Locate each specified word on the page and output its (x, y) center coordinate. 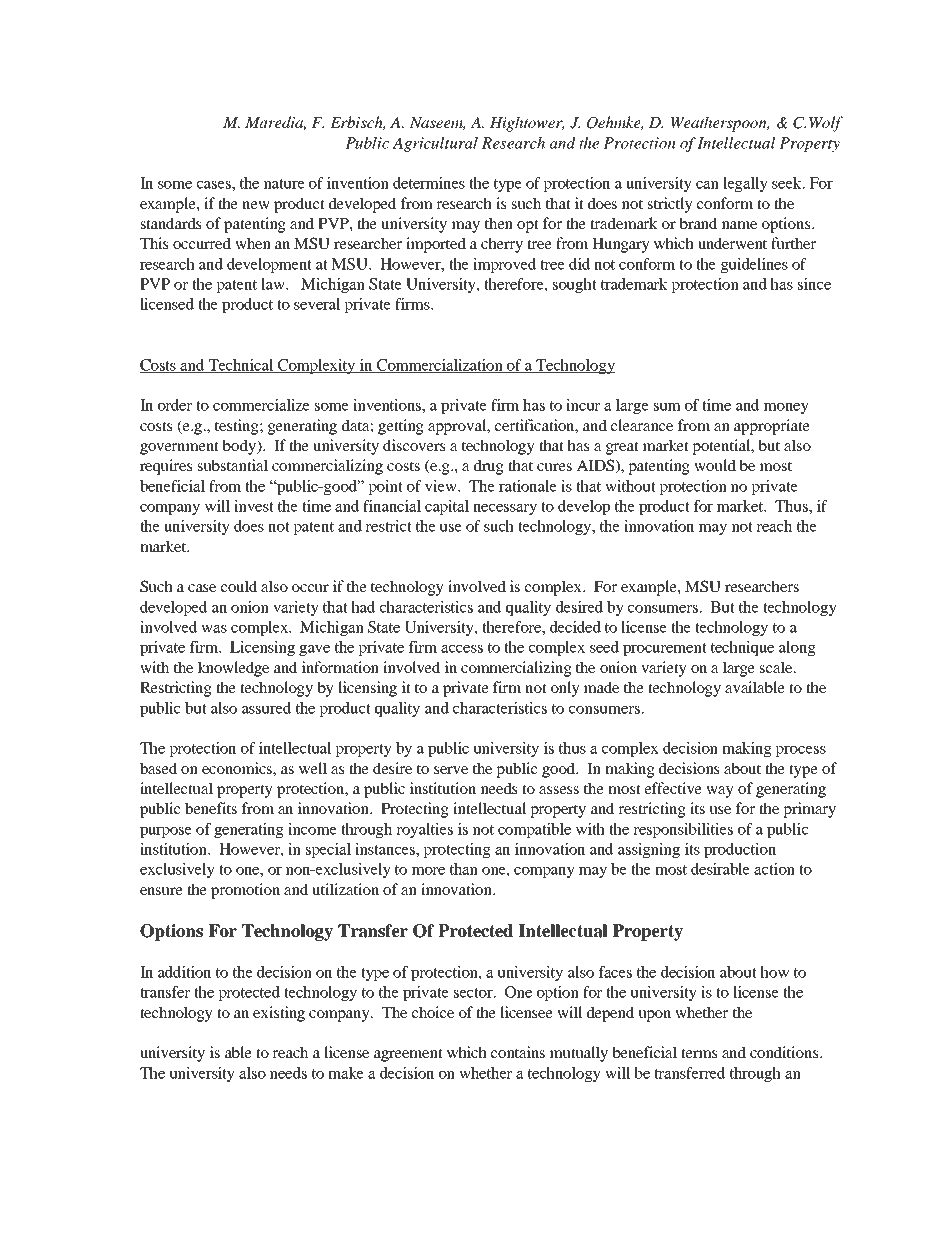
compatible (534, 830)
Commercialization (440, 366)
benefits (211, 808)
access (462, 649)
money (786, 408)
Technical (241, 366)
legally (745, 184)
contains (518, 1052)
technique (742, 648)
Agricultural (435, 144)
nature (284, 184)
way (720, 792)
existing (279, 1014)
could (239, 586)
